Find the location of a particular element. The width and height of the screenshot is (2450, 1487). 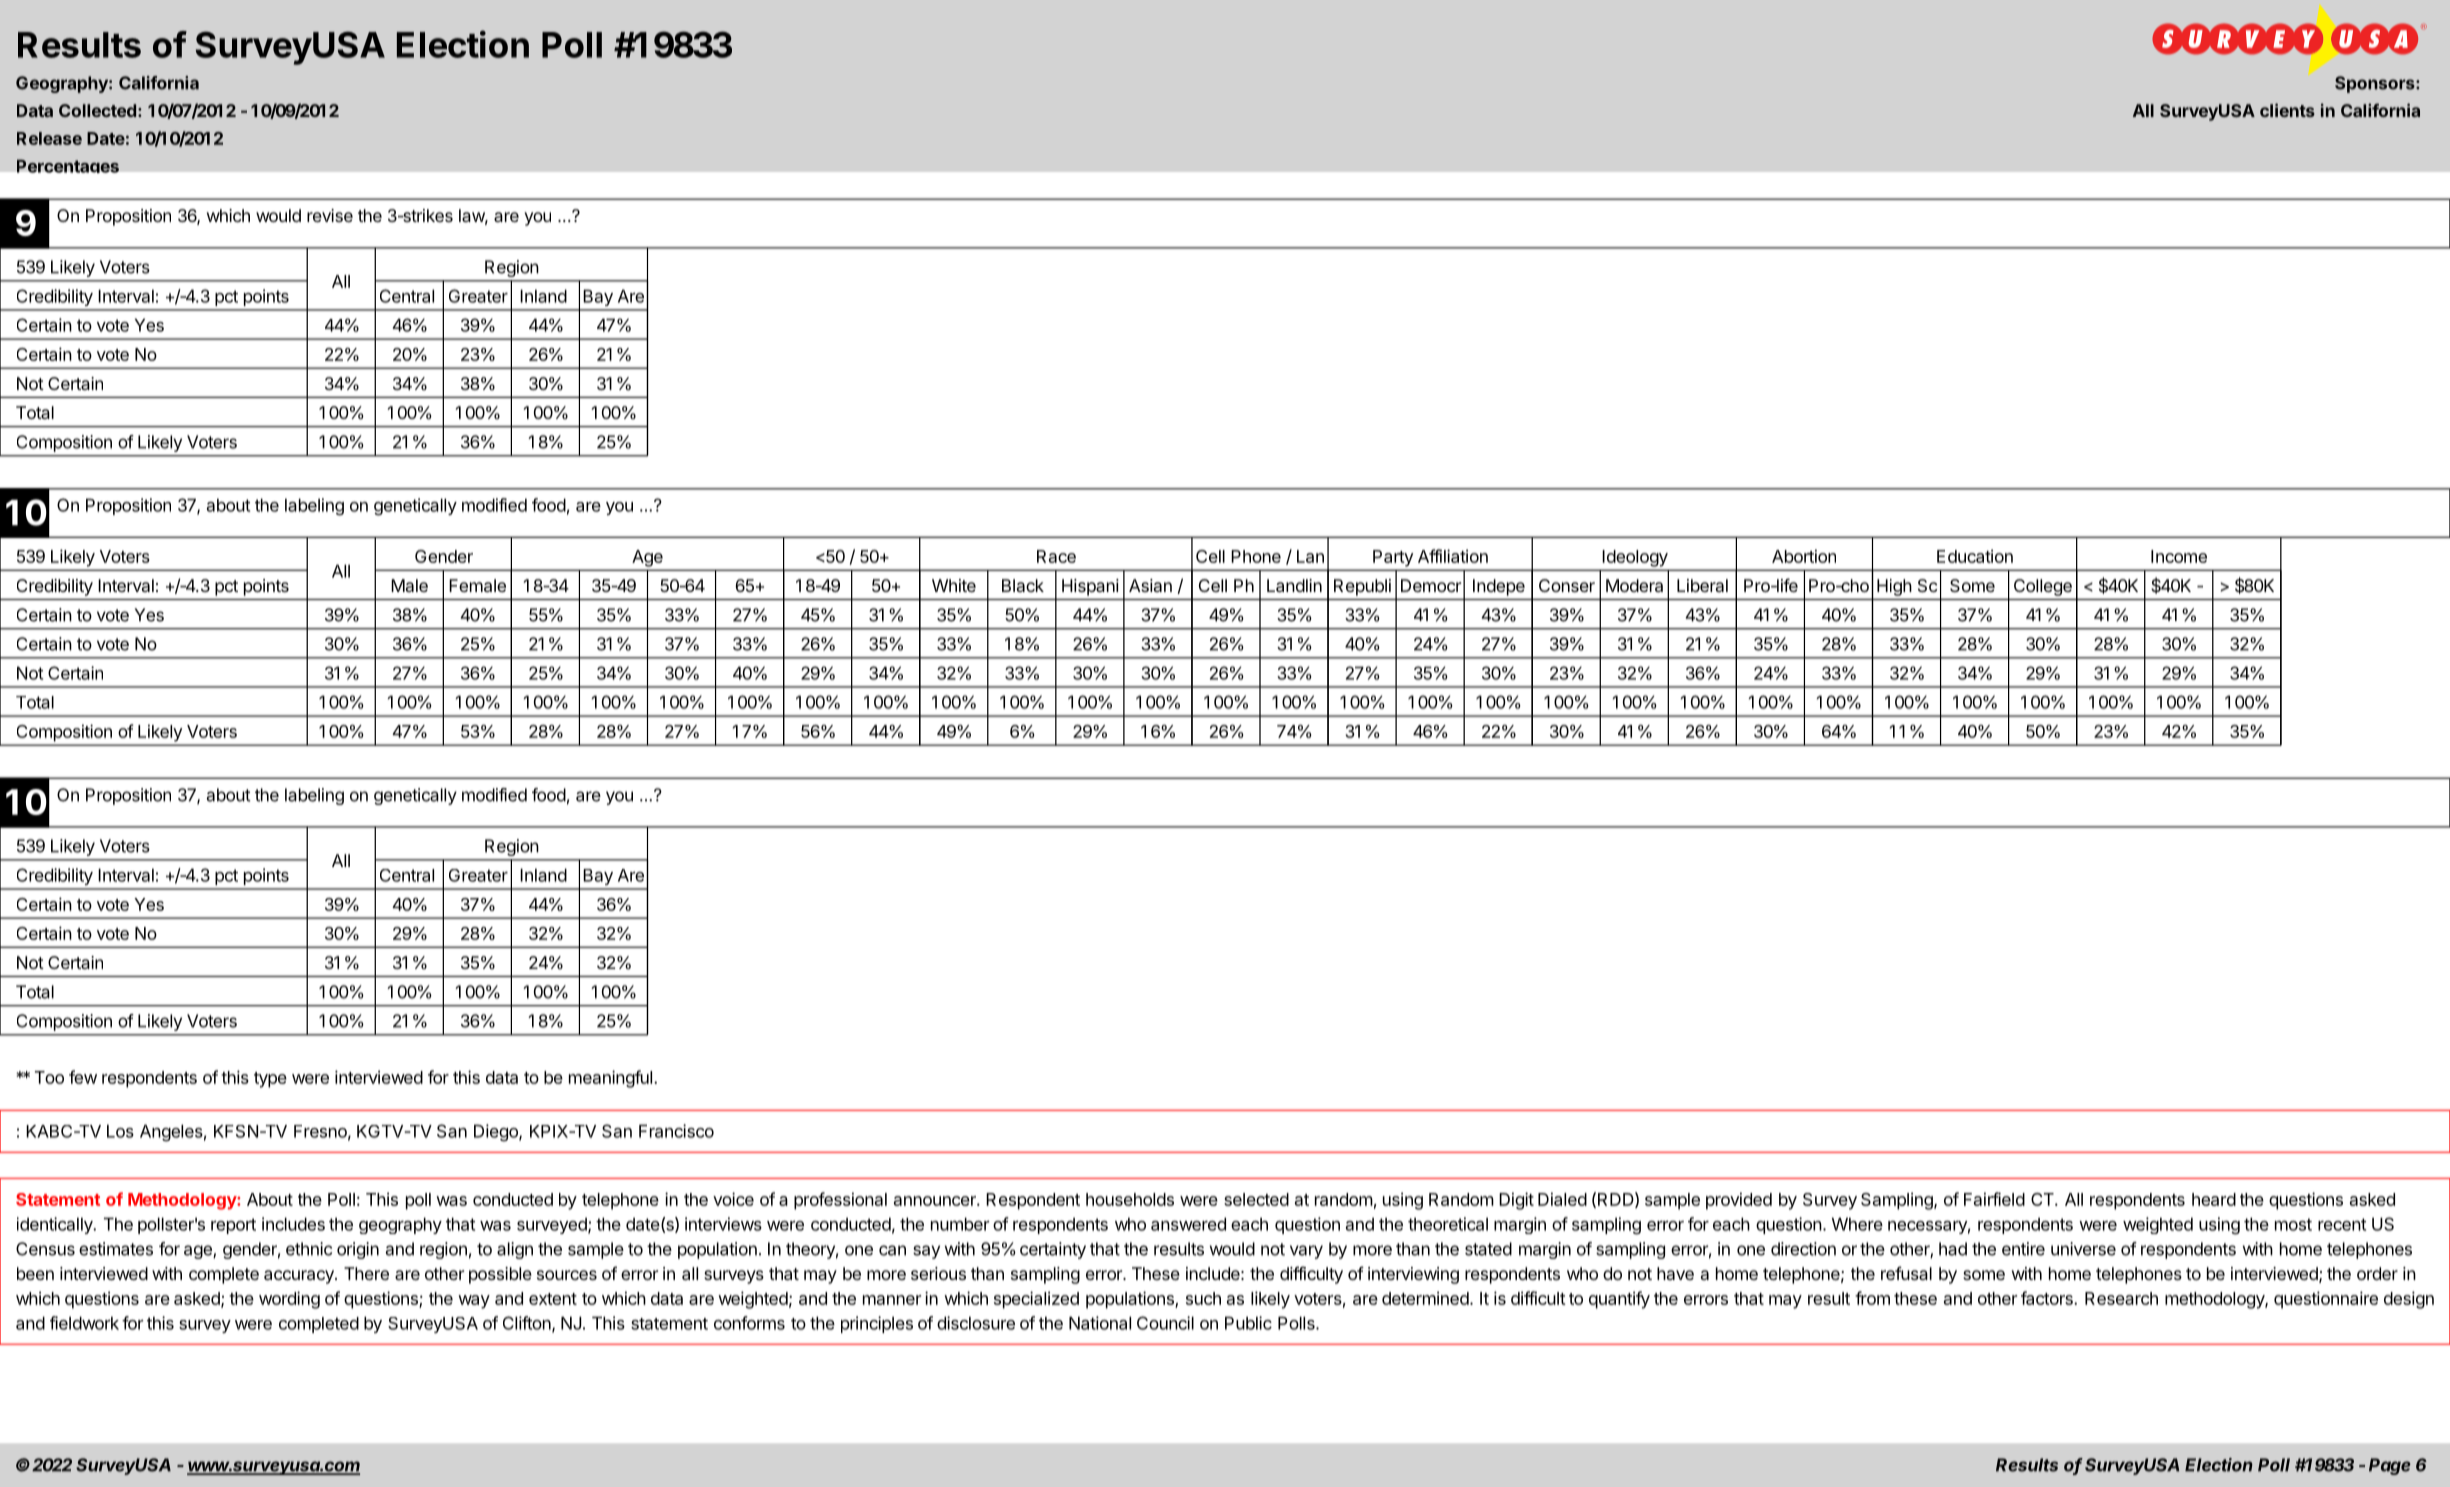

Page is located at coordinates (2390, 1466).
